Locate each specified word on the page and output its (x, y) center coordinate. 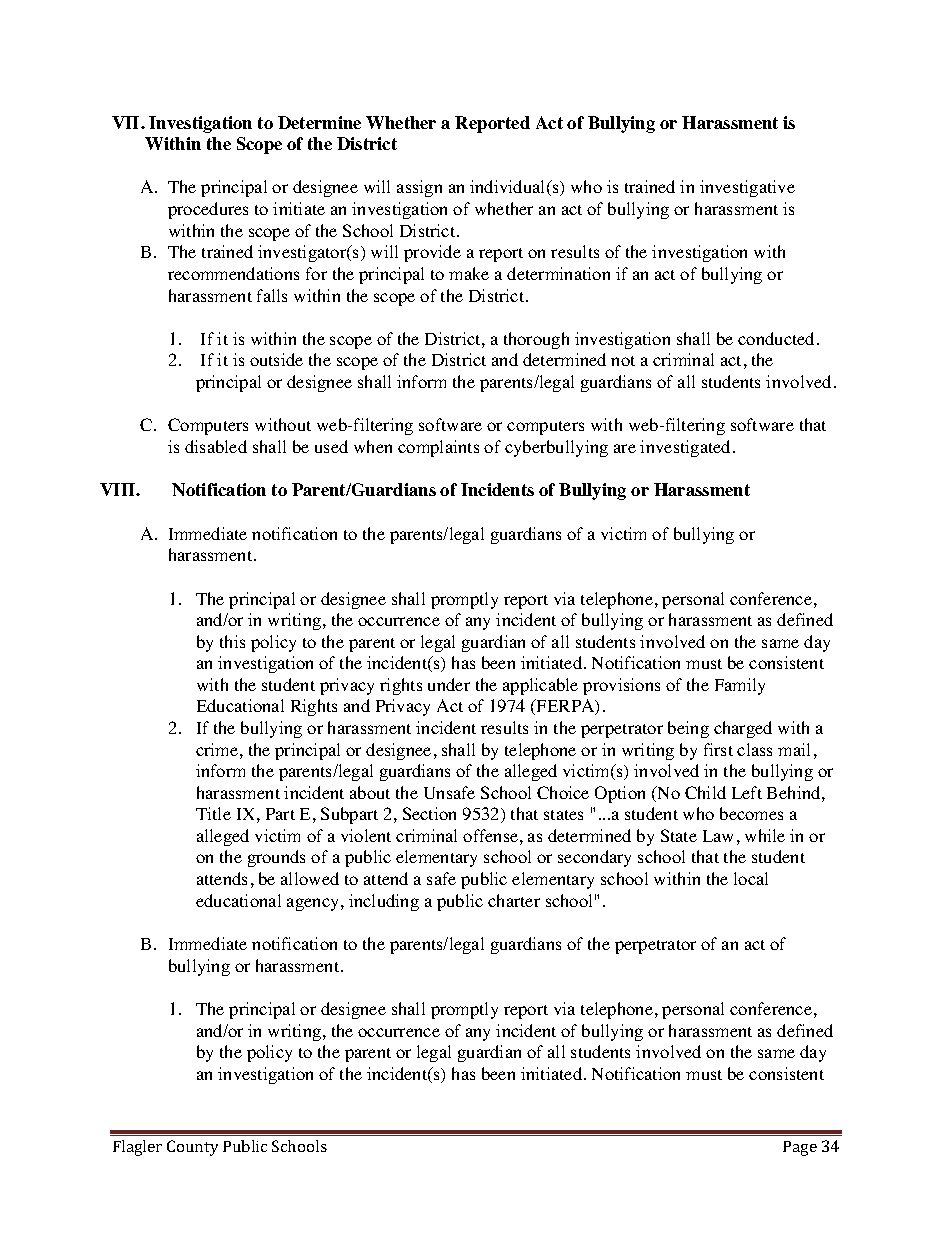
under (449, 684)
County (192, 1148)
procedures (208, 210)
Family (740, 686)
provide (432, 253)
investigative (747, 188)
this (232, 641)
